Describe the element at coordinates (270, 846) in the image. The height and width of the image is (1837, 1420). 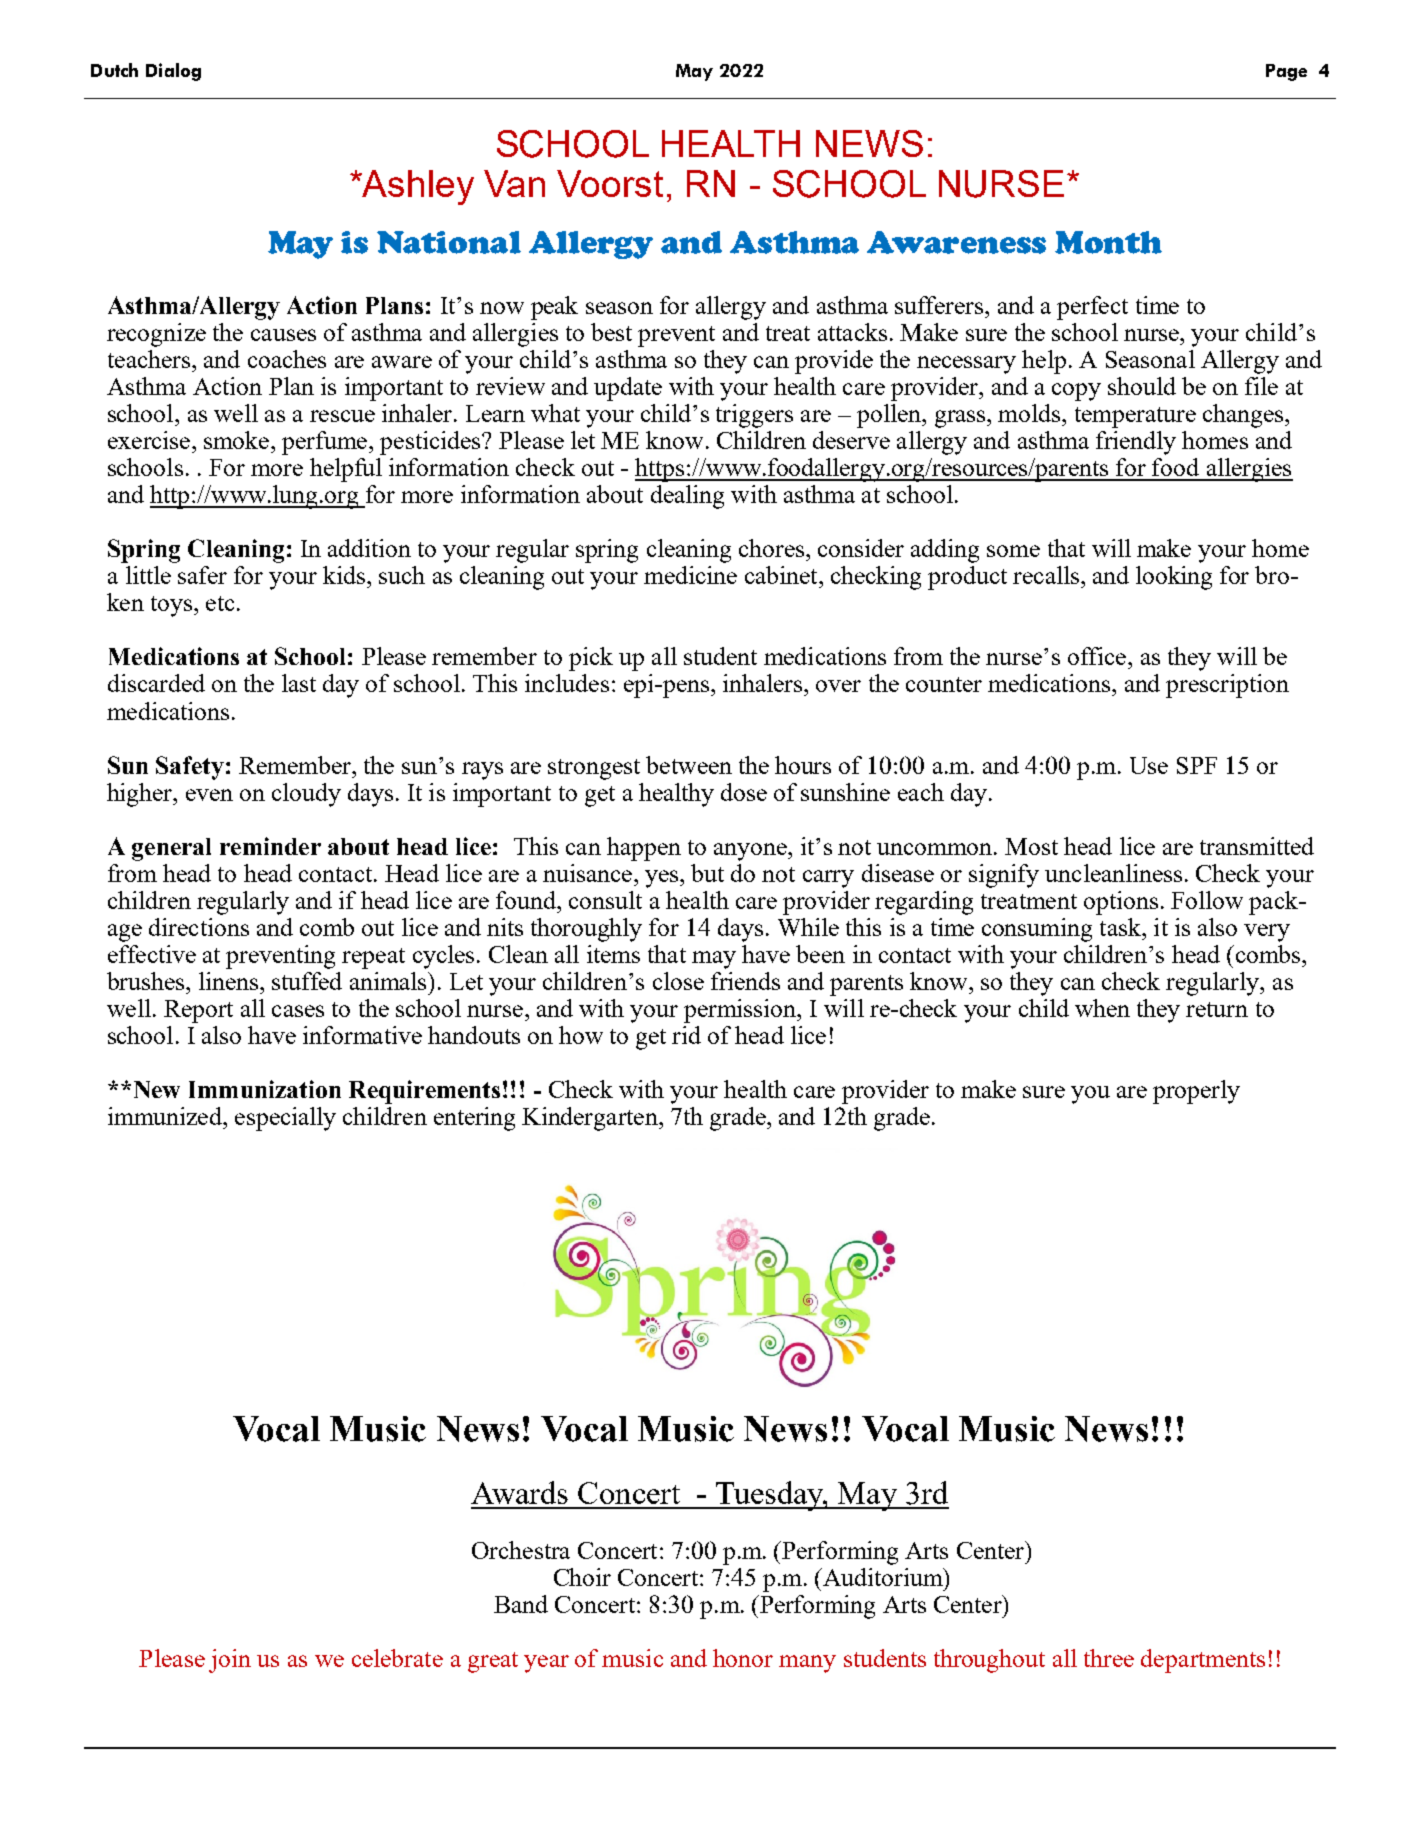
I see `reminder` at that location.
